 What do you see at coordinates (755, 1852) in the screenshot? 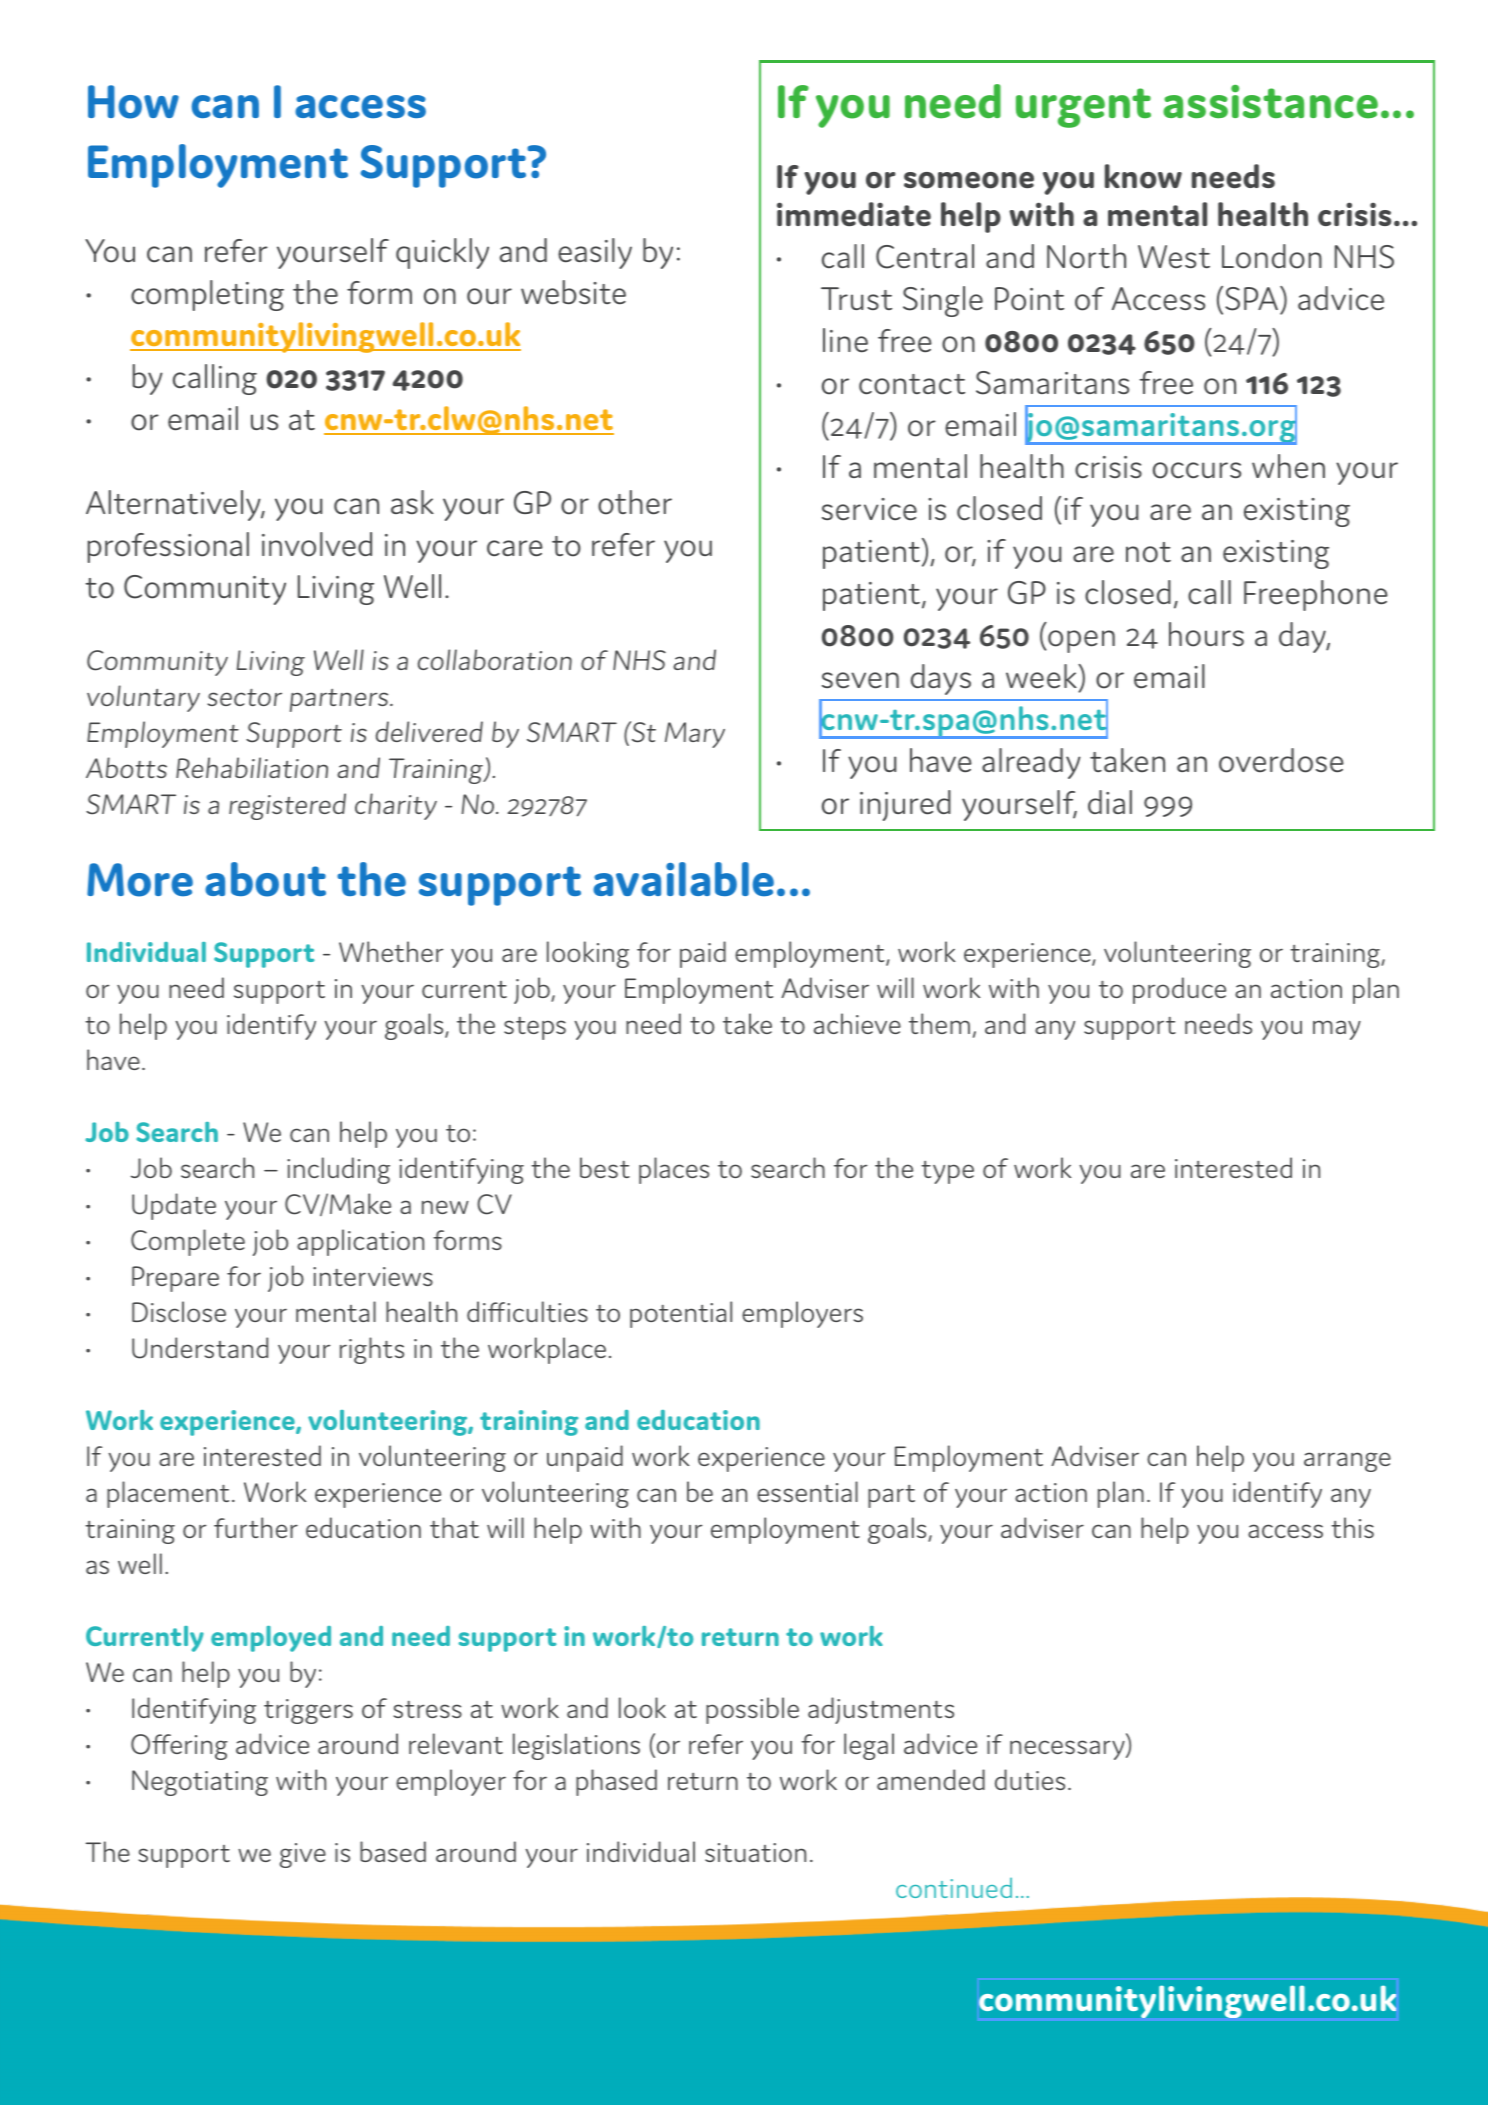
I see `situation` at bounding box center [755, 1852].
